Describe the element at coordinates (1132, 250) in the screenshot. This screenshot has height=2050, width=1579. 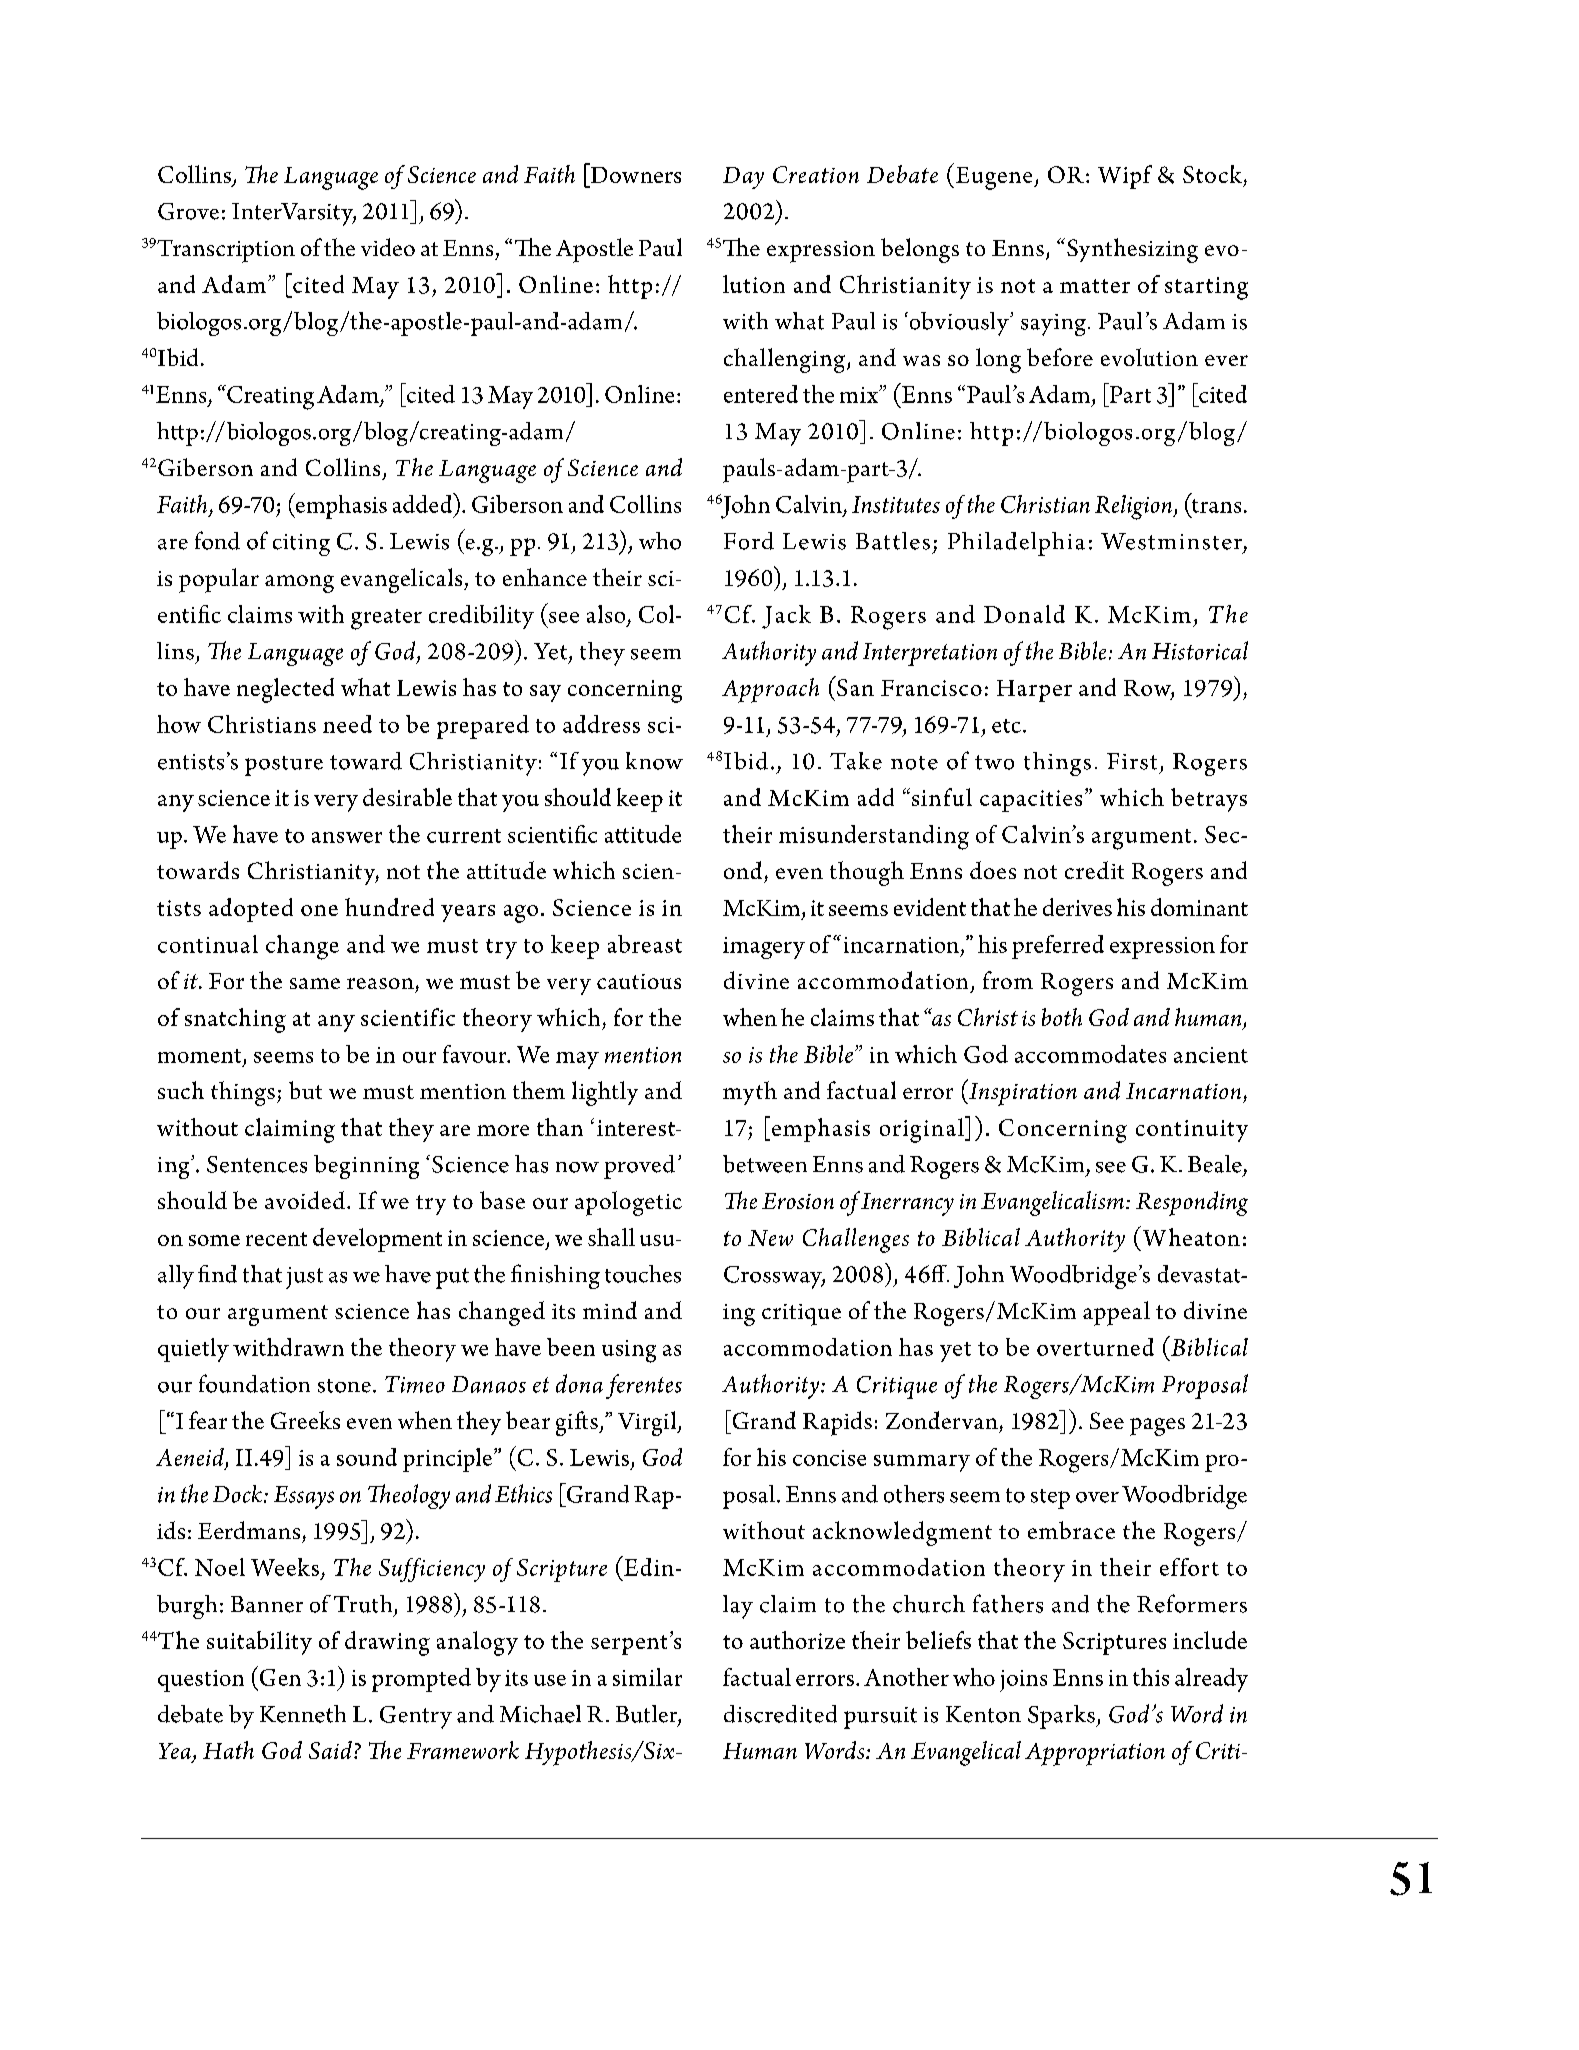
I see `Synthesizing` at that location.
